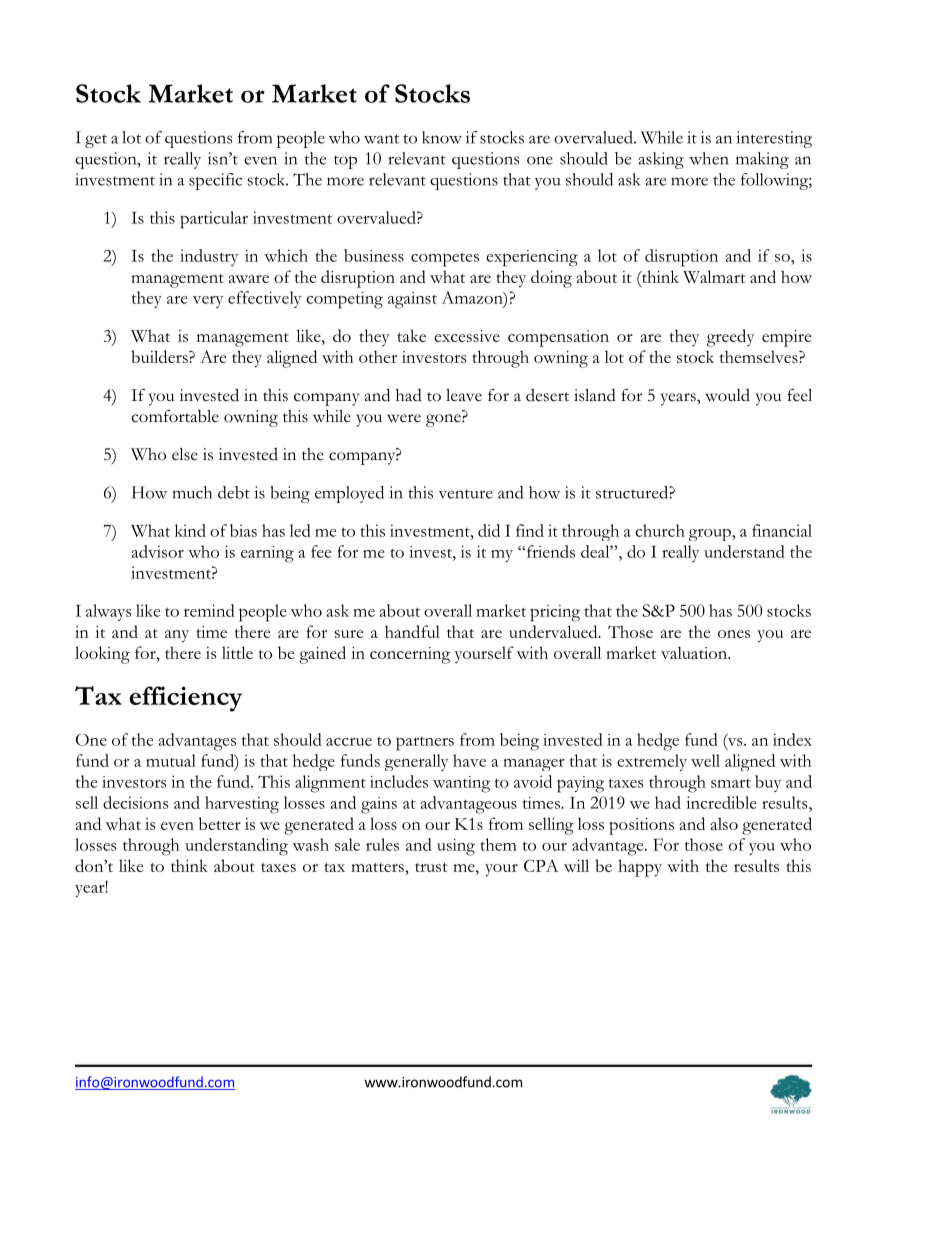 This screenshot has width=952, height=1233. Describe the element at coordinates (660, 530) in the screenshot. I see `church` at that location.
